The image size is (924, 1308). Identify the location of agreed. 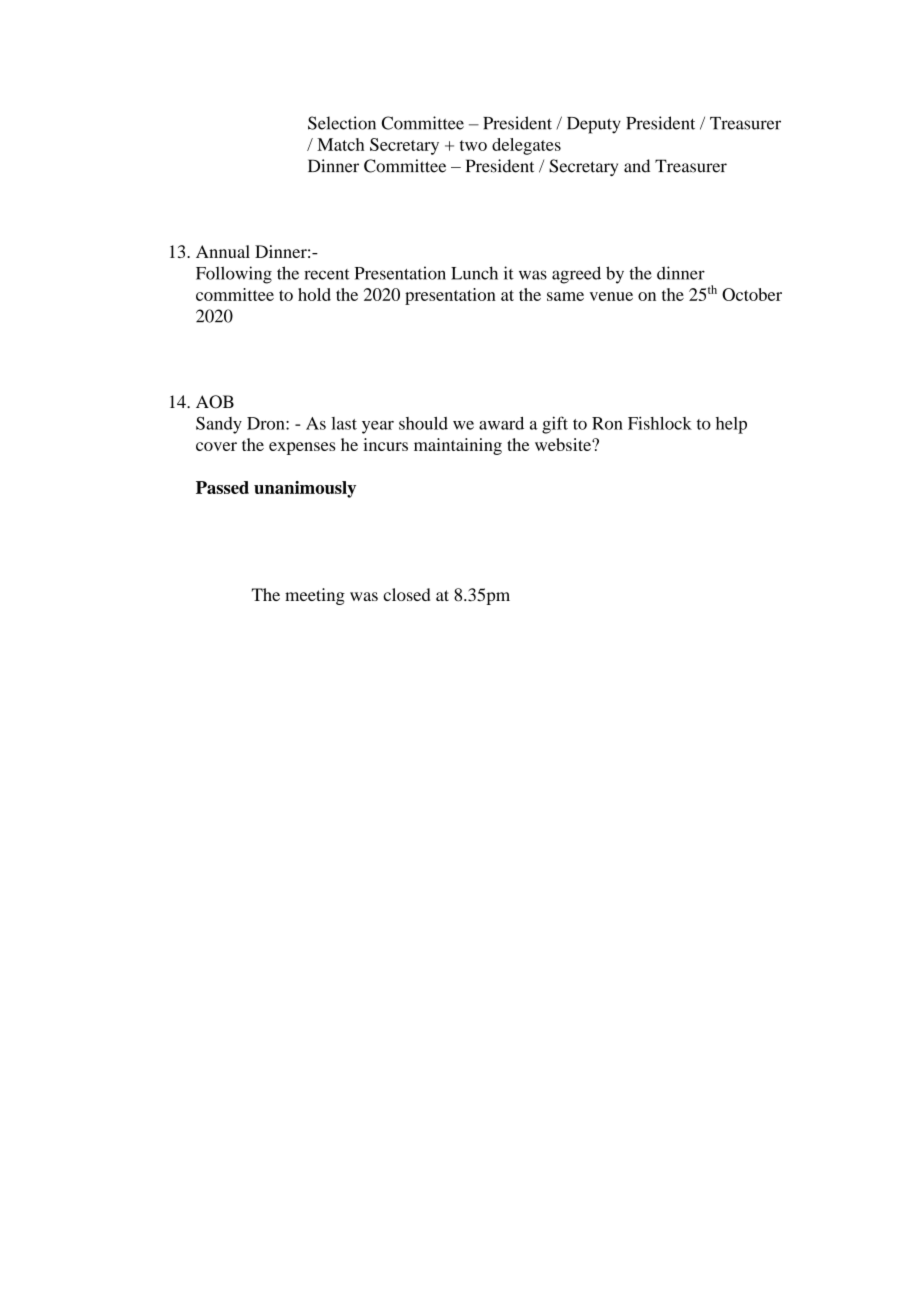
(576, 275).
